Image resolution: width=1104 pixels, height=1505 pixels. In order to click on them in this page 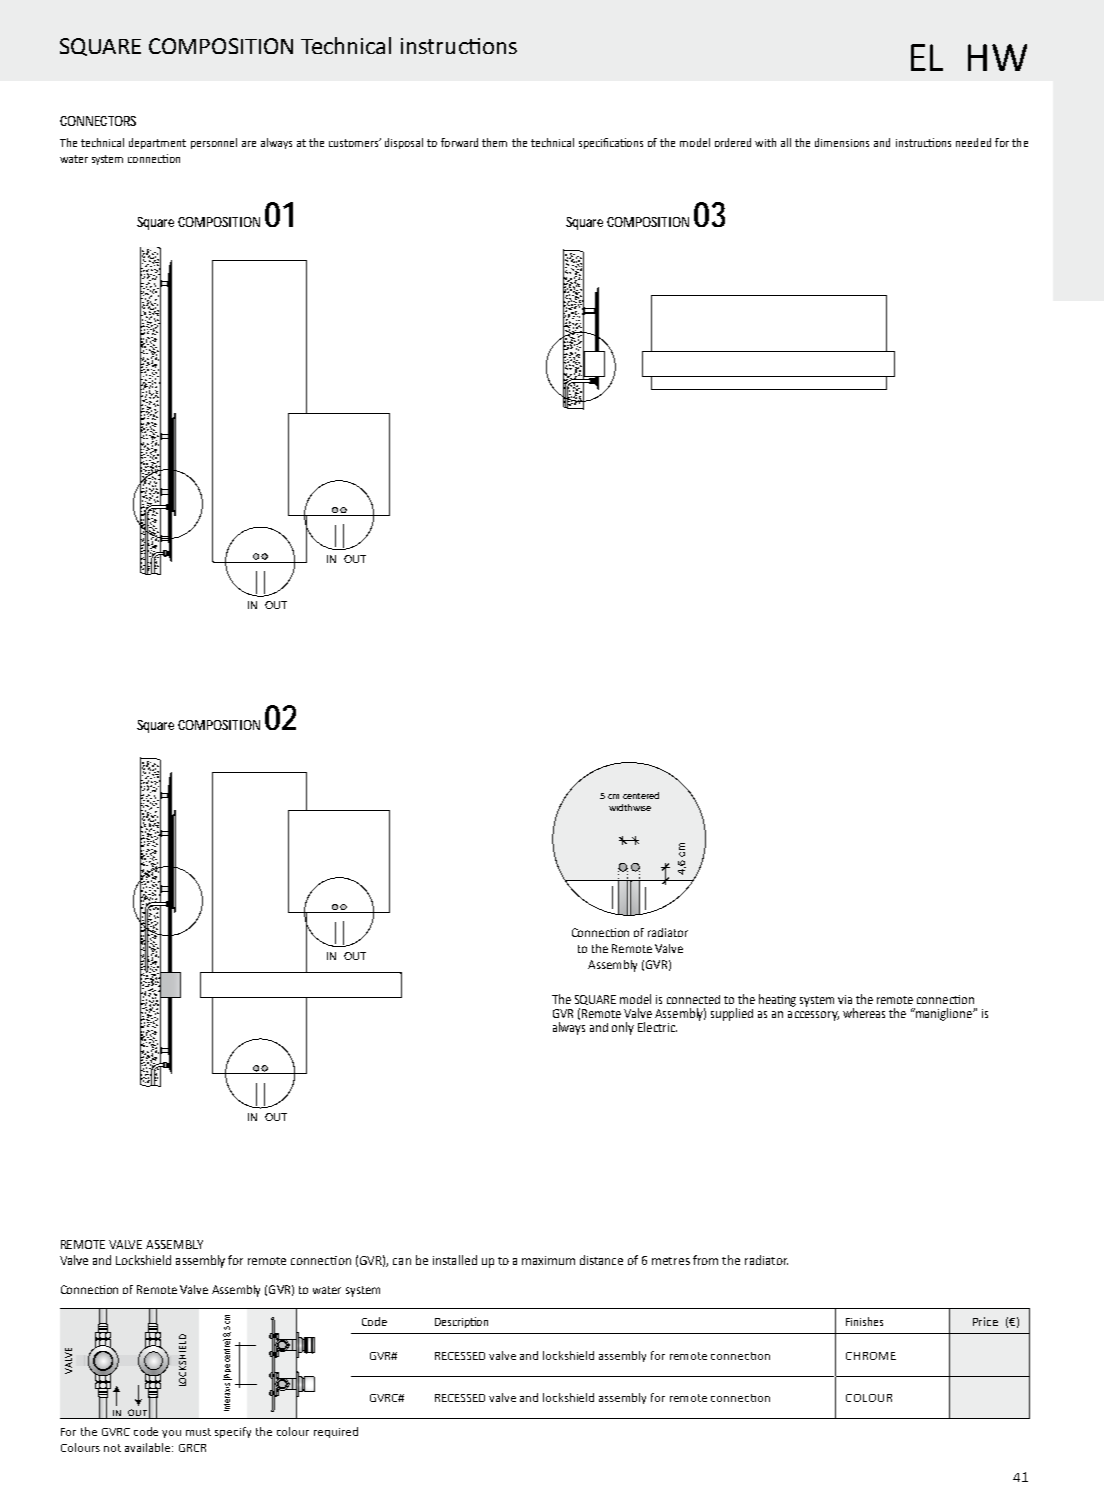, I will do `click(494, 142)`.
